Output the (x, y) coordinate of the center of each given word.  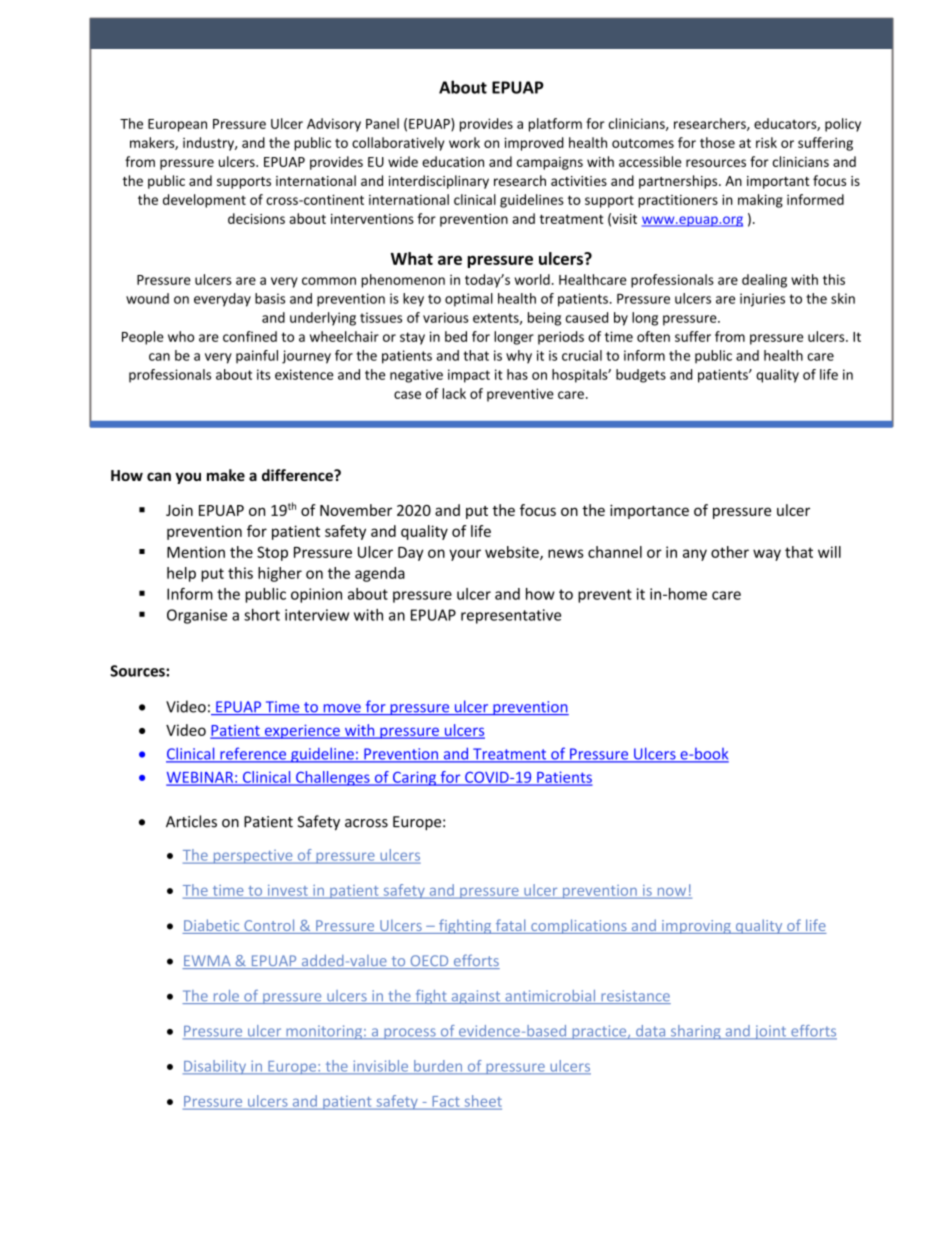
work (464, 142)
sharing (695, 1032)
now (672, 893)
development (204, 201)
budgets (641, 376)
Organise (197, 616)
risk (766, 142)
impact (469, 376)
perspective (253, 857)
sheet (482, 1102)
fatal (510, 926)
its (264, 374)
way (767, 555)
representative (511, 616)
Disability (216, 1067)
